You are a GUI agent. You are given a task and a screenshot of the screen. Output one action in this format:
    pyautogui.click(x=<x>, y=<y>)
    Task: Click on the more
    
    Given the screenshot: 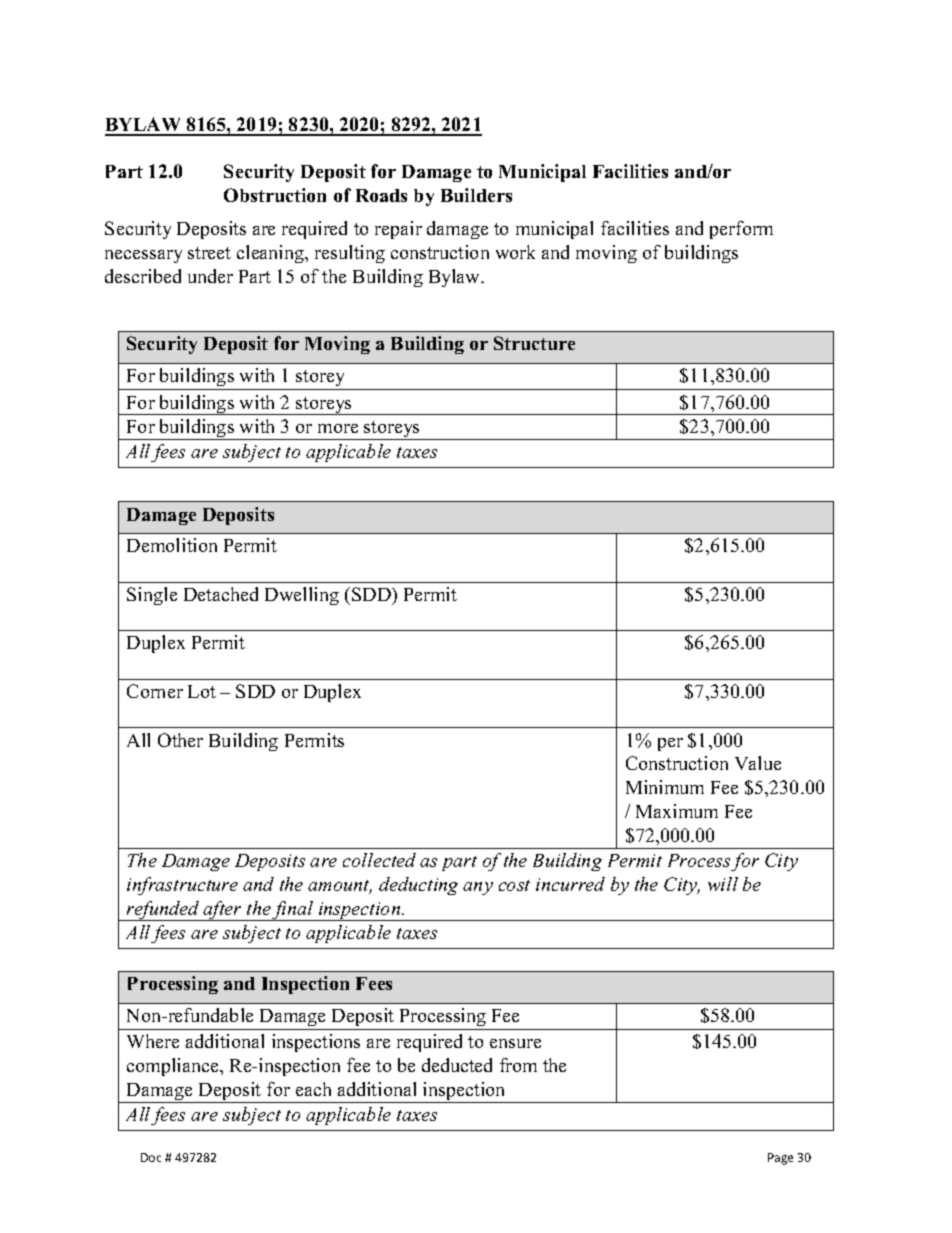 What is the action you would take?
    pyautogui.click(x=338, y=428)
